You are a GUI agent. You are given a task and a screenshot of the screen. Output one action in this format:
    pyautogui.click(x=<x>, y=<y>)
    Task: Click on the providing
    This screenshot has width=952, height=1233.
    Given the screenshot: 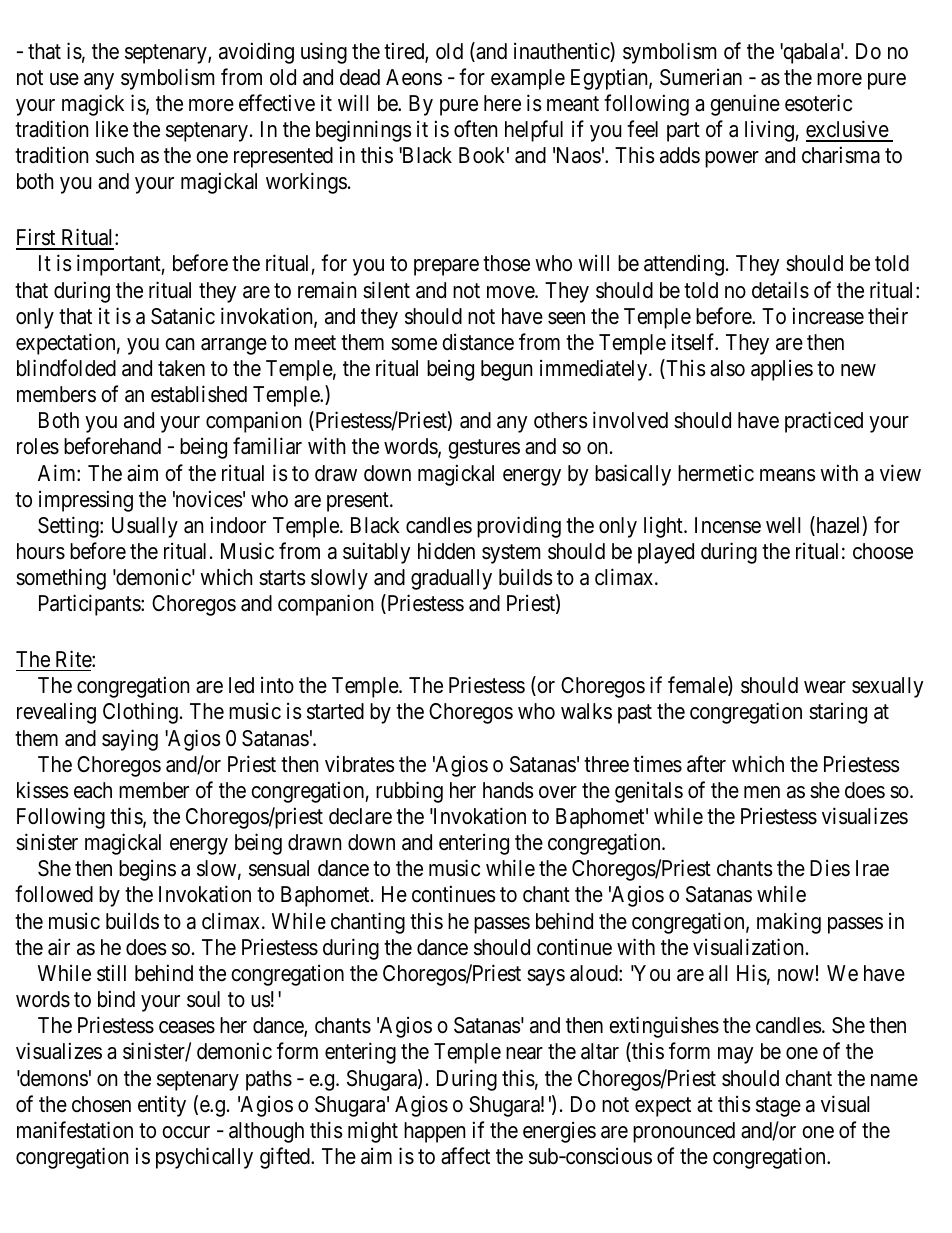 What is the action you would take?
    pyautogui.click(x=519, y=527)
